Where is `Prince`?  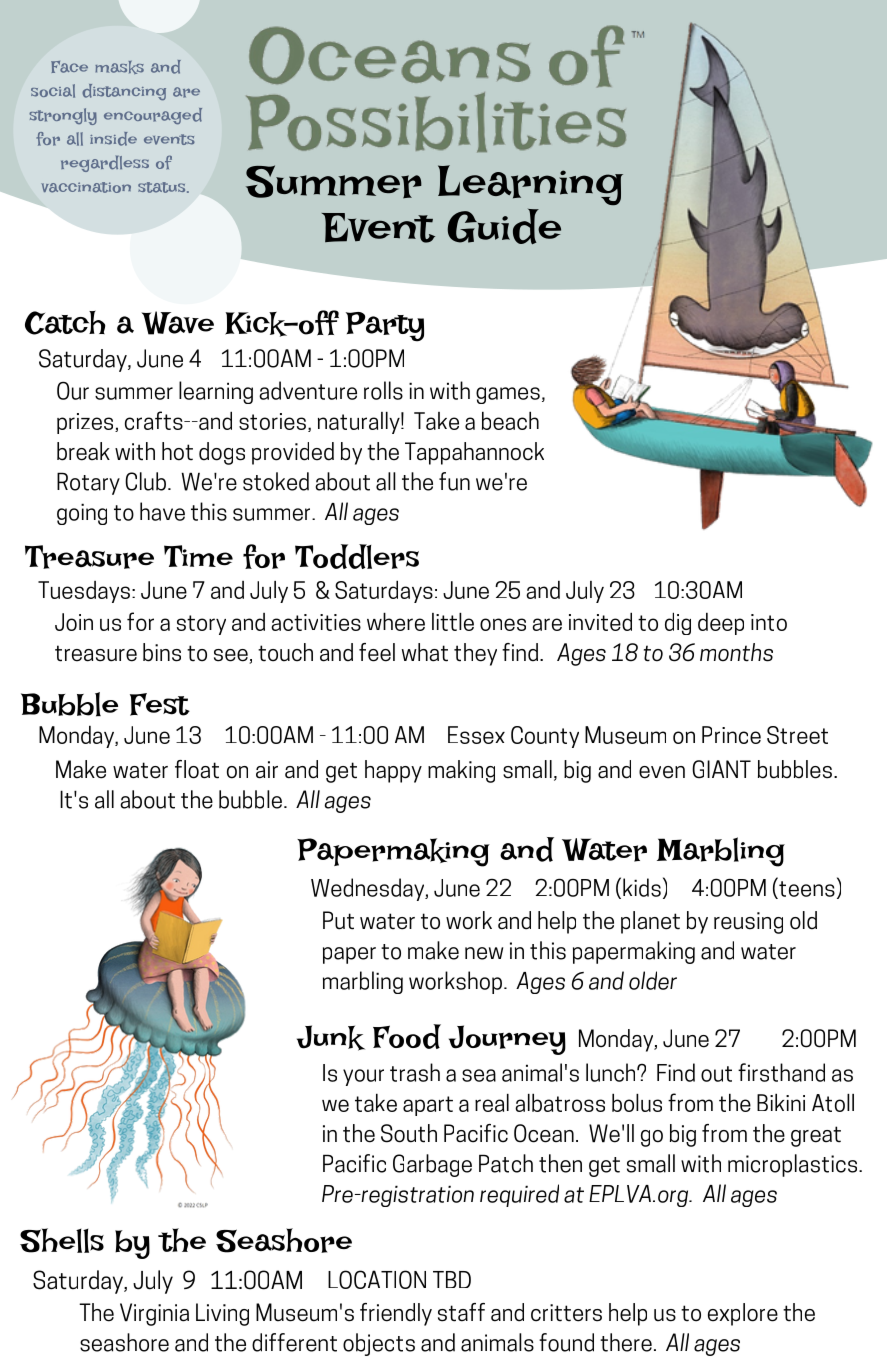 Prince is located at coordinates (731, 735).
